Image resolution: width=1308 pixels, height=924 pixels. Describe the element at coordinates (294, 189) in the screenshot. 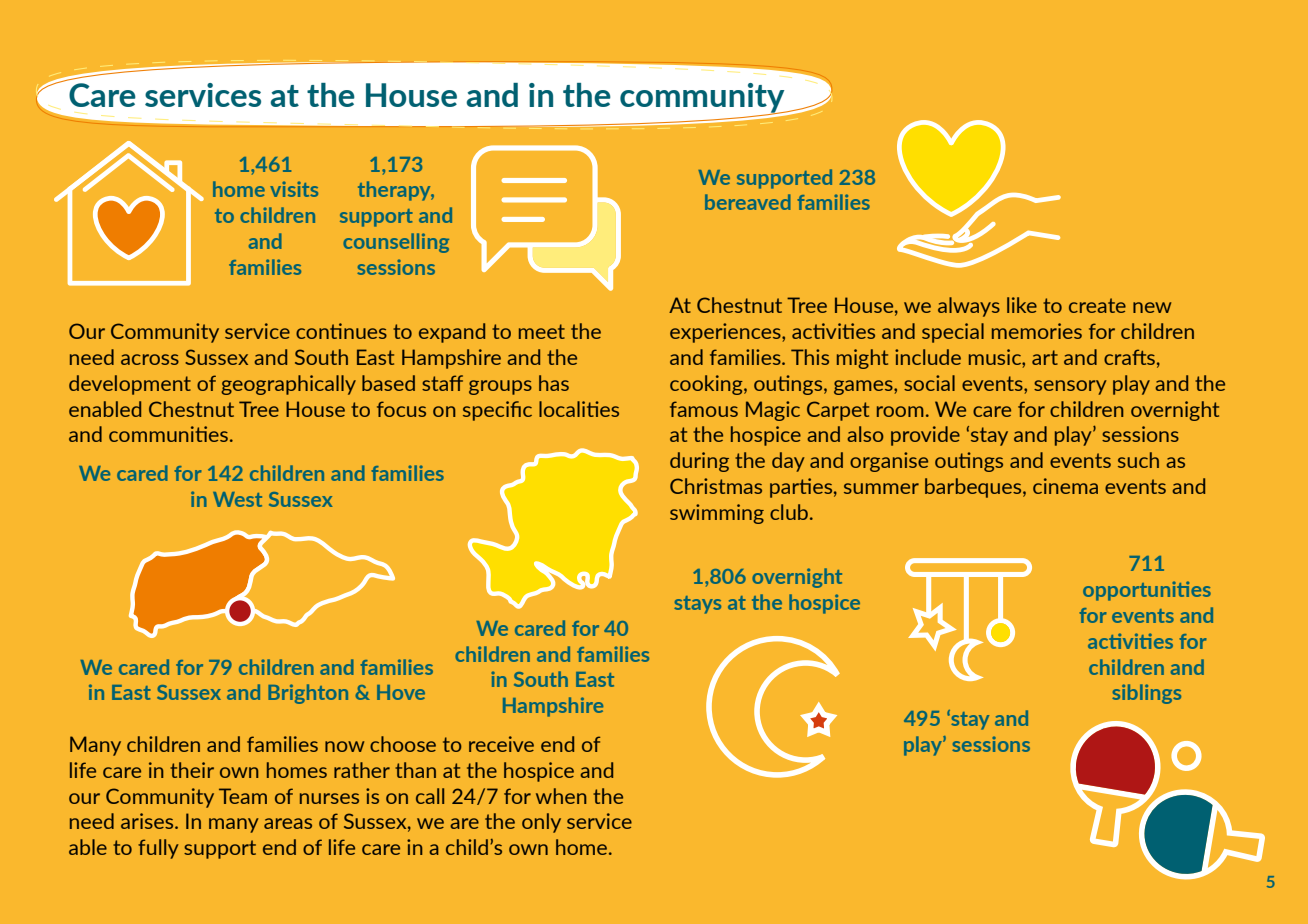

I see `visits` at that location.
